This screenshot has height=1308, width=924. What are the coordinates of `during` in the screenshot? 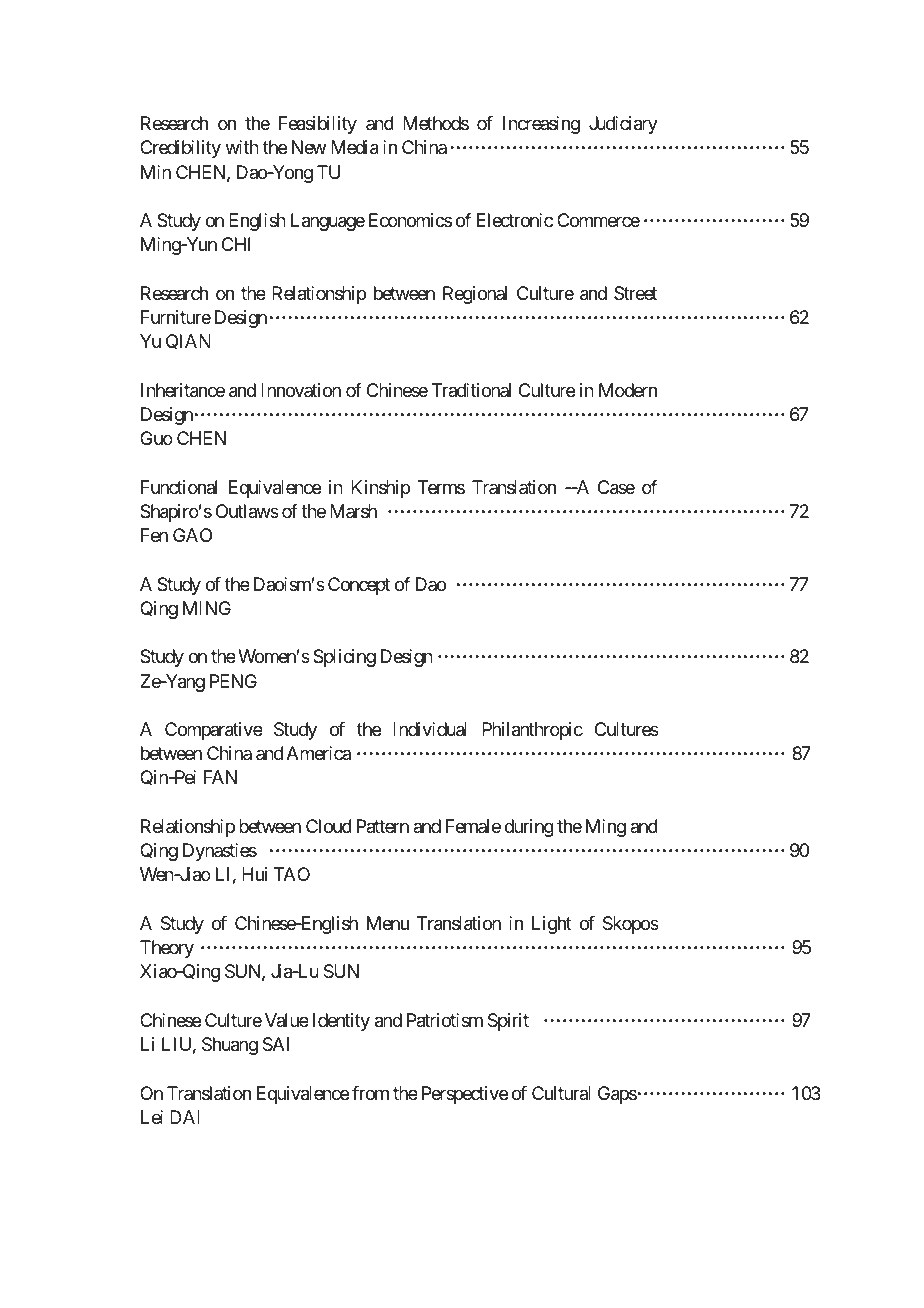 It's located at (529, 828).
